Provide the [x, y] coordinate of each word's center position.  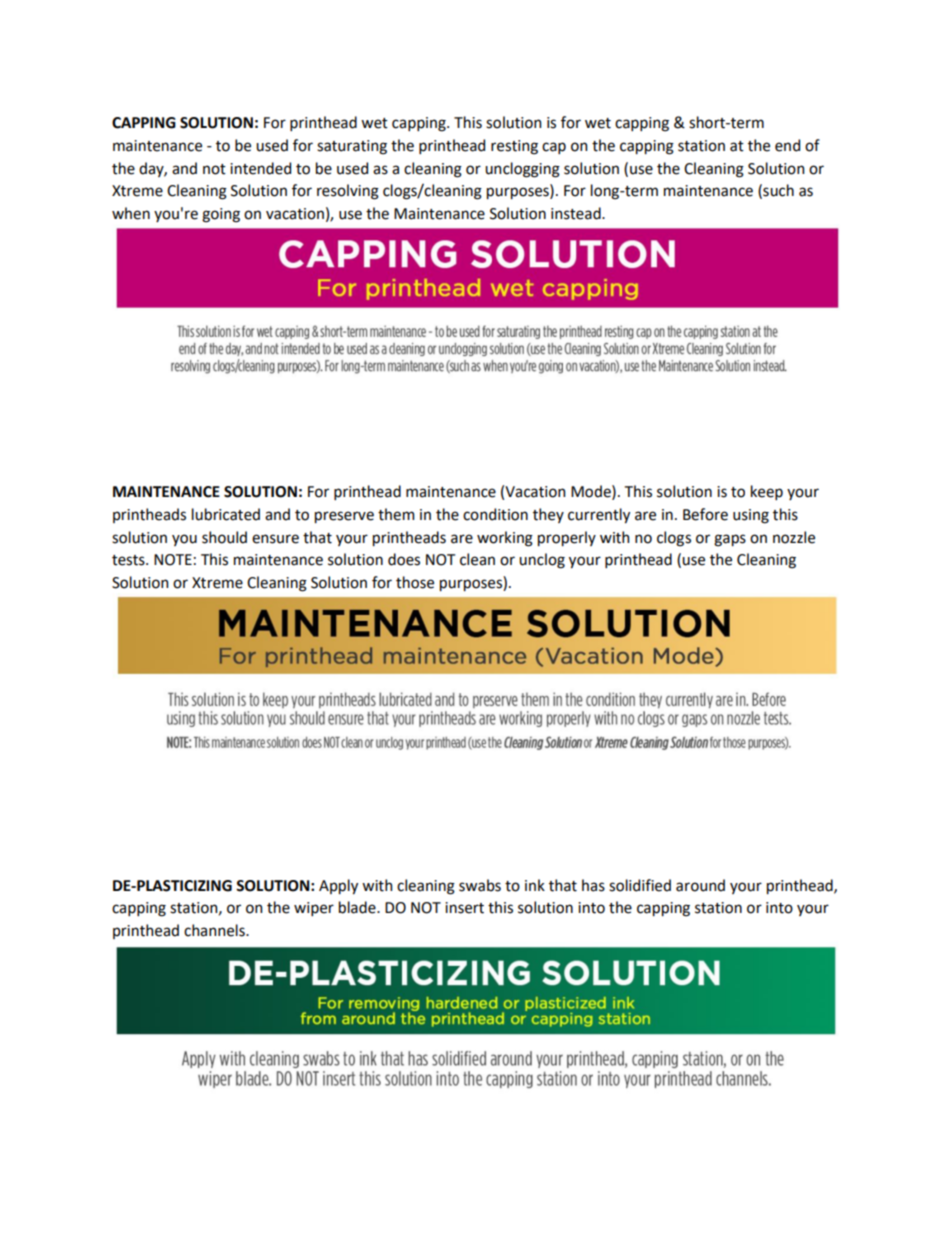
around [700, 885]
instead [577, 213]
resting [514, 147]
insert [464, 908]
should [224, 537]
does [404, 559]
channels [215, 930]
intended [260, 168]
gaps [730, 540]
